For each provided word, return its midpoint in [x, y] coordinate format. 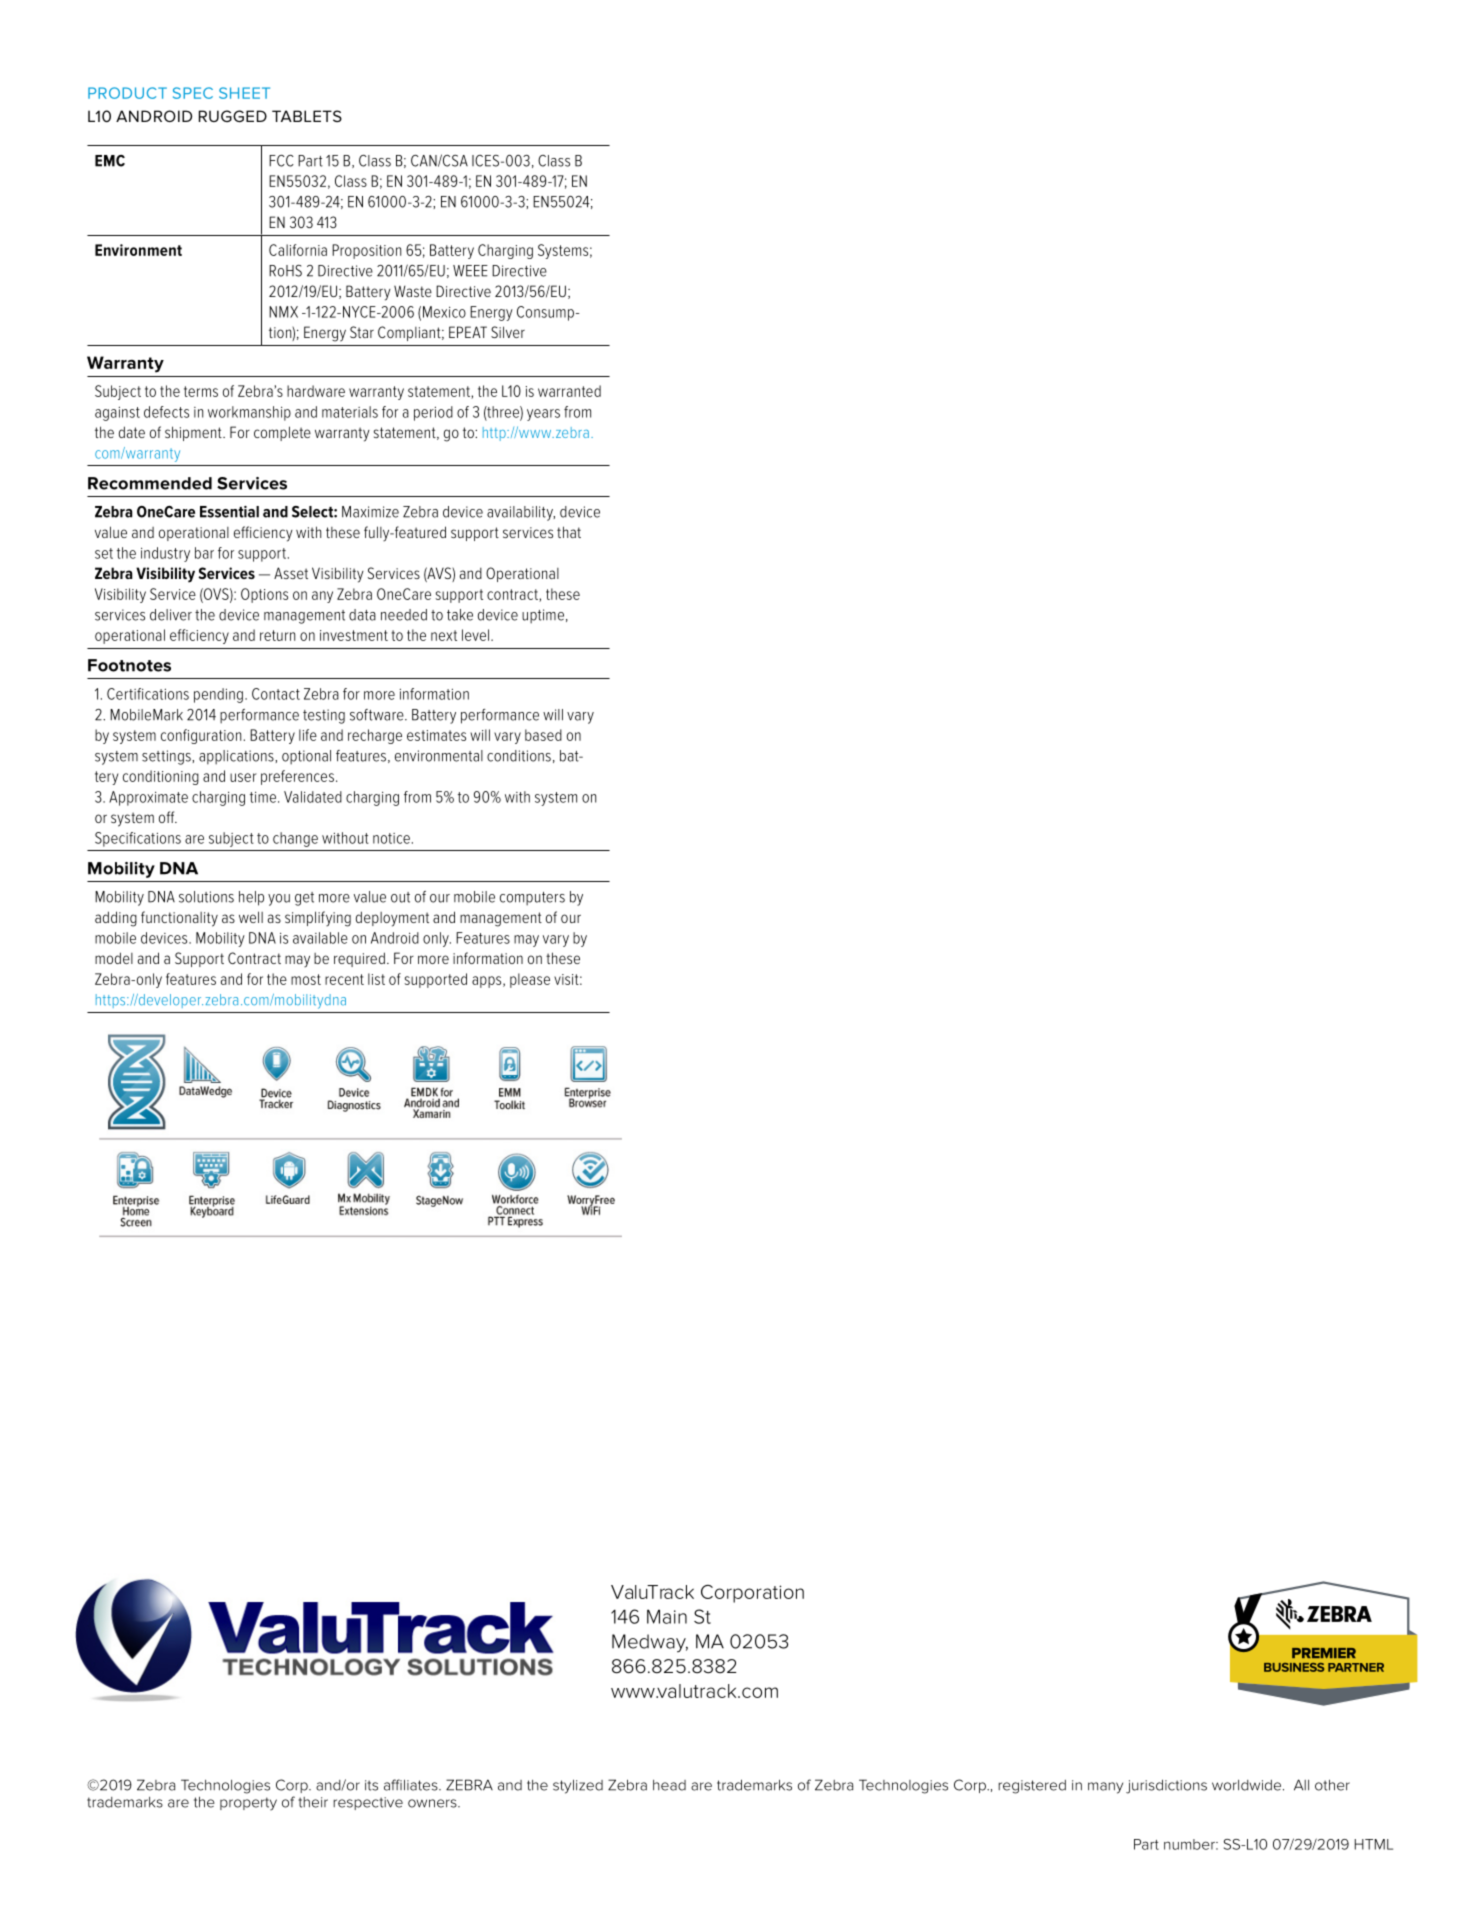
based [543, 735]
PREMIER [1324, 1653]
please [530, 980]
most [306, 979]
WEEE [470, 271]
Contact [276, 694]
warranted [569, 391]
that [569, 532]
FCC [281, 161]
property [248, 1804]
